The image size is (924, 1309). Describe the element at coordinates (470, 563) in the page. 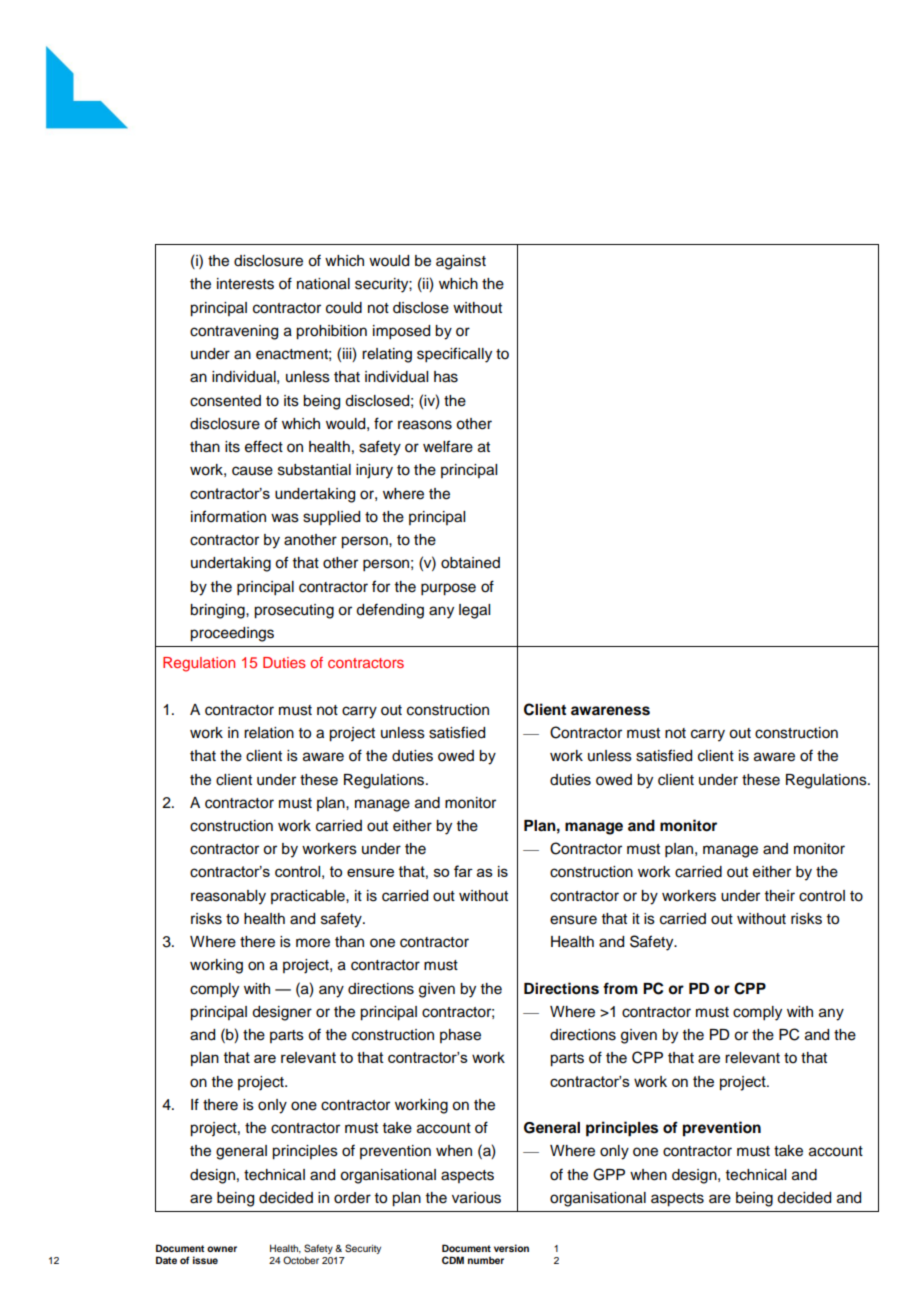

I see `obtained` at that location.
